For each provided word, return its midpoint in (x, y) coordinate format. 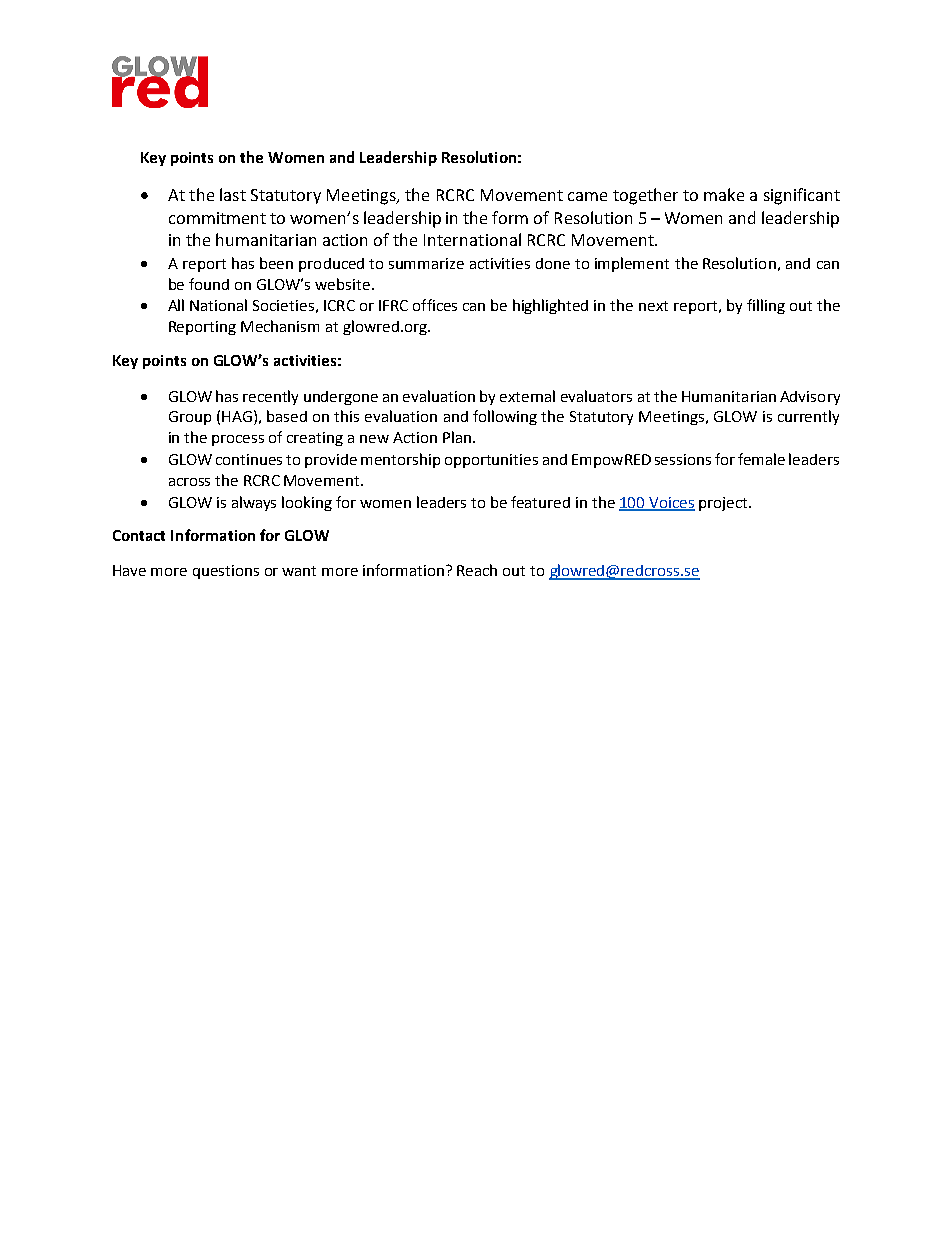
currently (808, 417)
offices (435, 305)
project (724, 504)
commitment (217, 218)
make (724, 194)
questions (226, 572)
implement (632, 264)
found (209, 284)
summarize (426, 263)
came (587, 196)
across (189, 482)
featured (540, 502)
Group (190, 418)
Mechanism (280, 326)
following (505, 417)
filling (766, 306)
